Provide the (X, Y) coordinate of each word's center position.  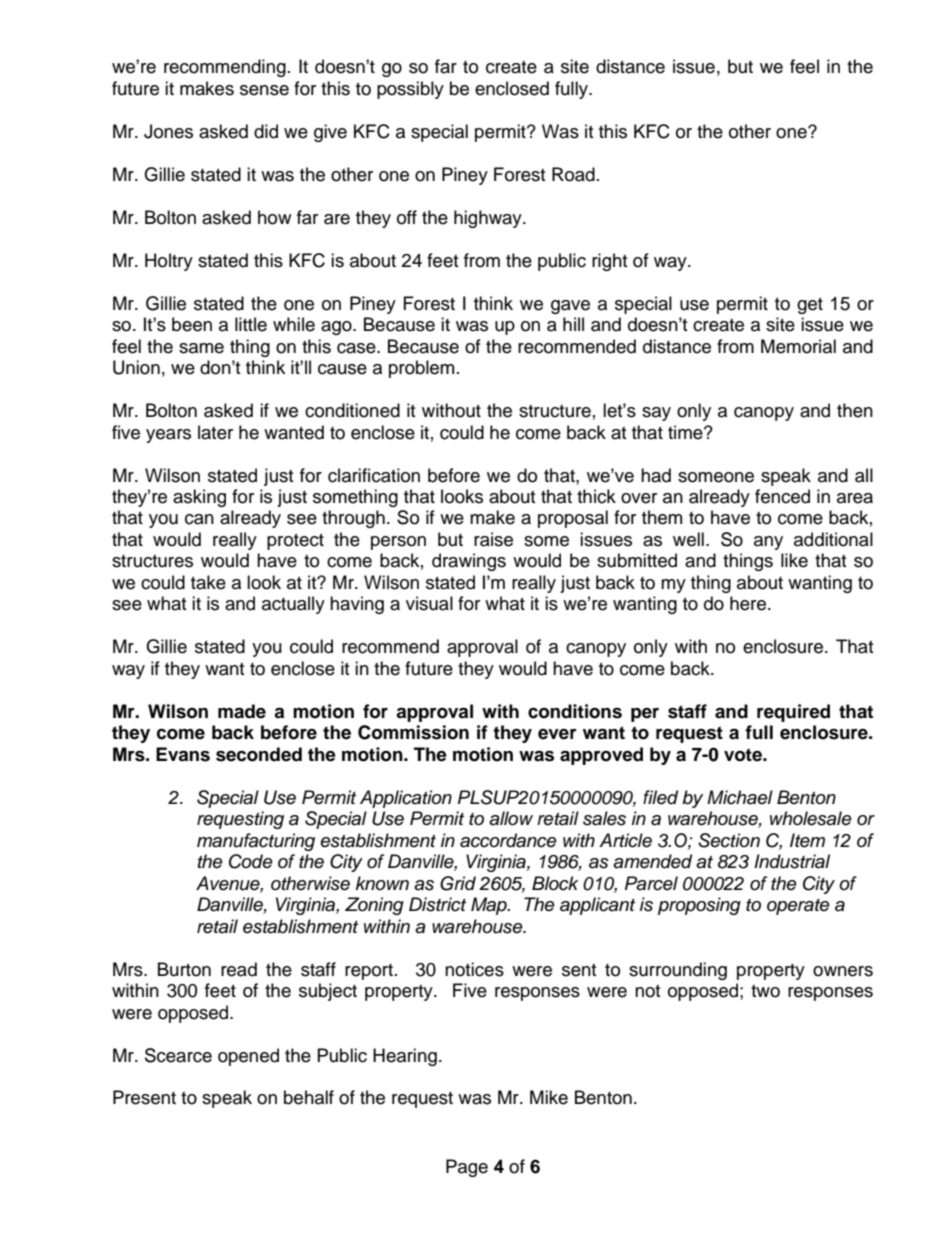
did (266, 131)
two (765, 991)
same (201, 348)
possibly (410, 90)
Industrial (792, 861)
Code (251, 861)
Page (467, 1168)
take (208, 582)
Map (490, 906)
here (749, 603)
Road (573, 174)
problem (421, 369)
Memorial (798, 346)
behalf (309, 1097)
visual (429, 603)
